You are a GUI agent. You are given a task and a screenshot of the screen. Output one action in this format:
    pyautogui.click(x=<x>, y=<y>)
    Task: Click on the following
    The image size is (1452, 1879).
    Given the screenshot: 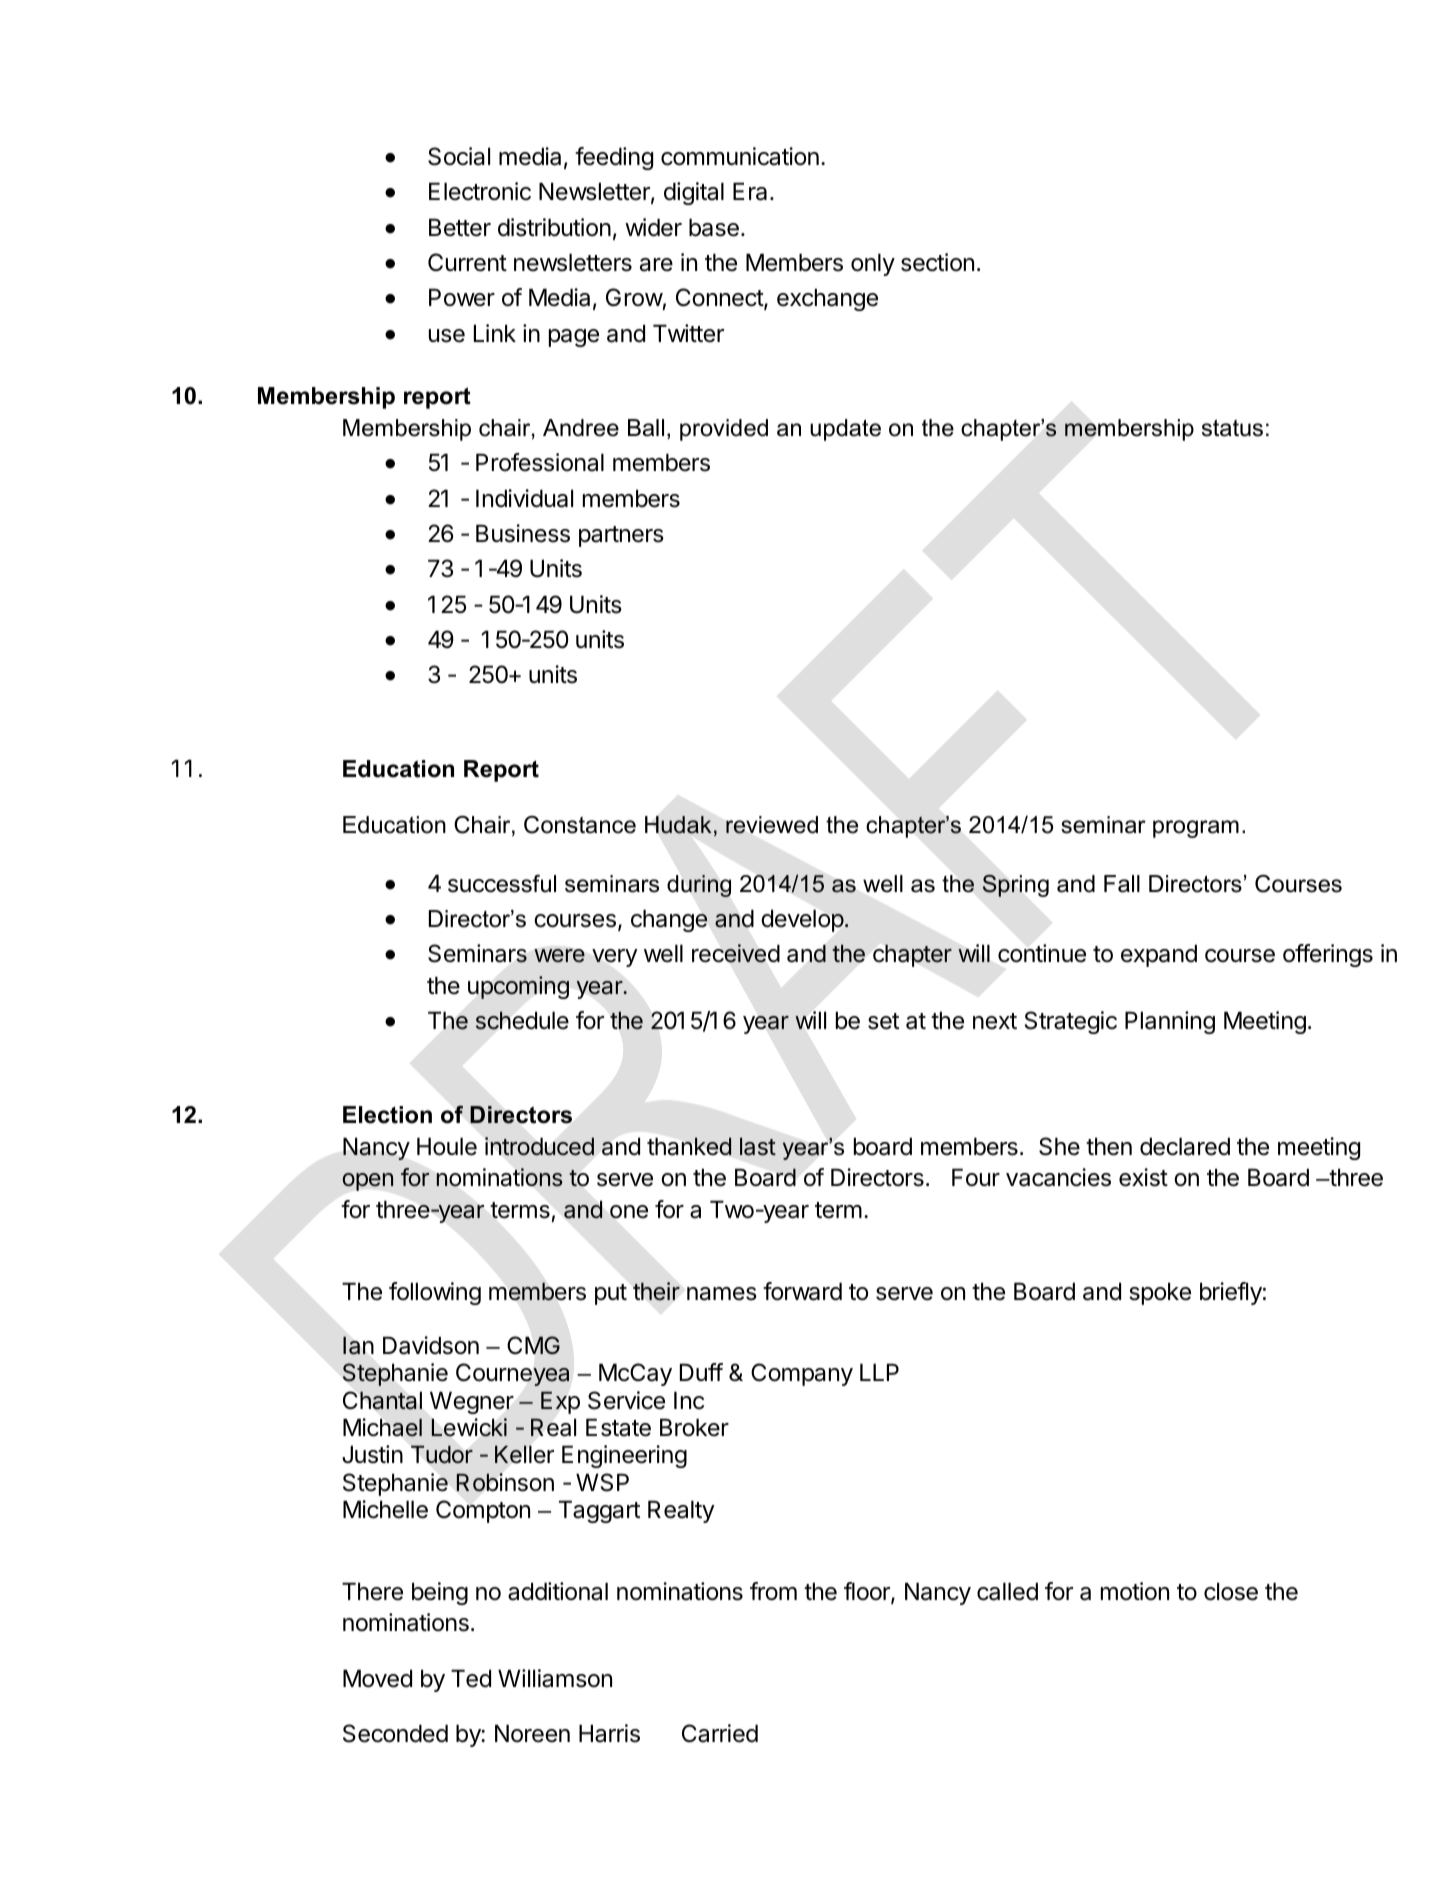 What is the action you would take?
    pyautogui.click(x=435, y=1293)
